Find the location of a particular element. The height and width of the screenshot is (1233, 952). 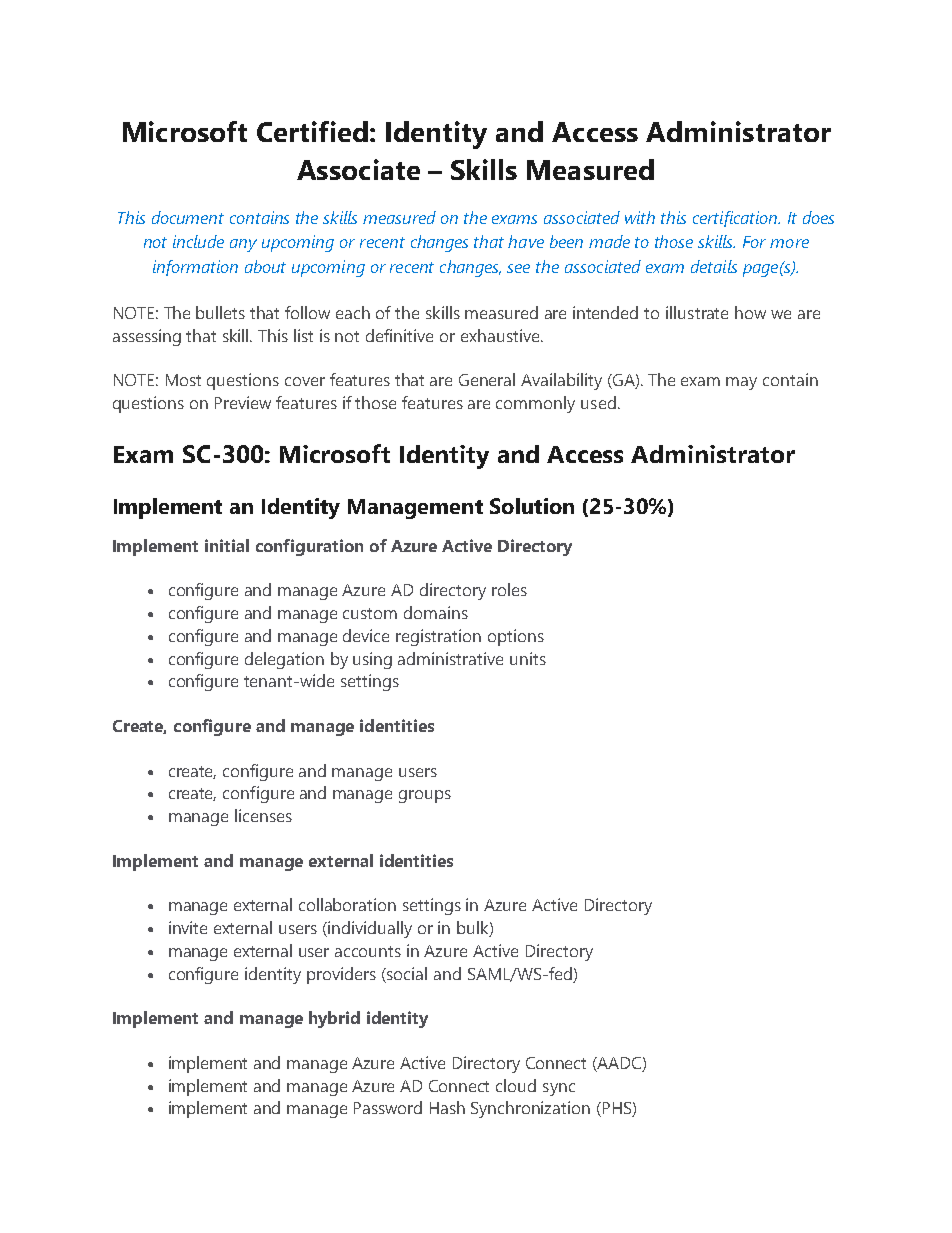

document is located at coordinates (188, 217).
